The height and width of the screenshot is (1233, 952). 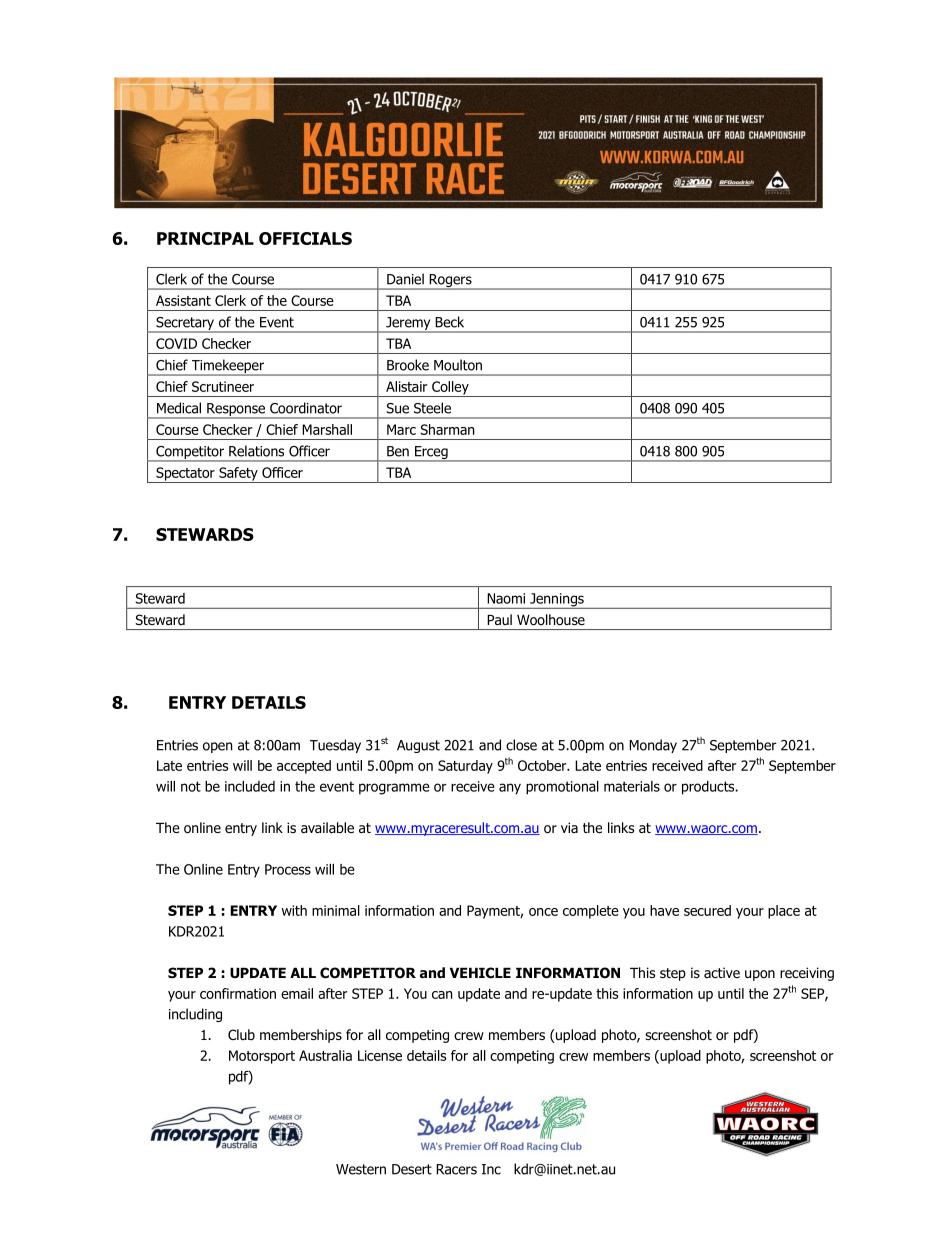 I want to click on Racers, so click(x=456, y=1169).
